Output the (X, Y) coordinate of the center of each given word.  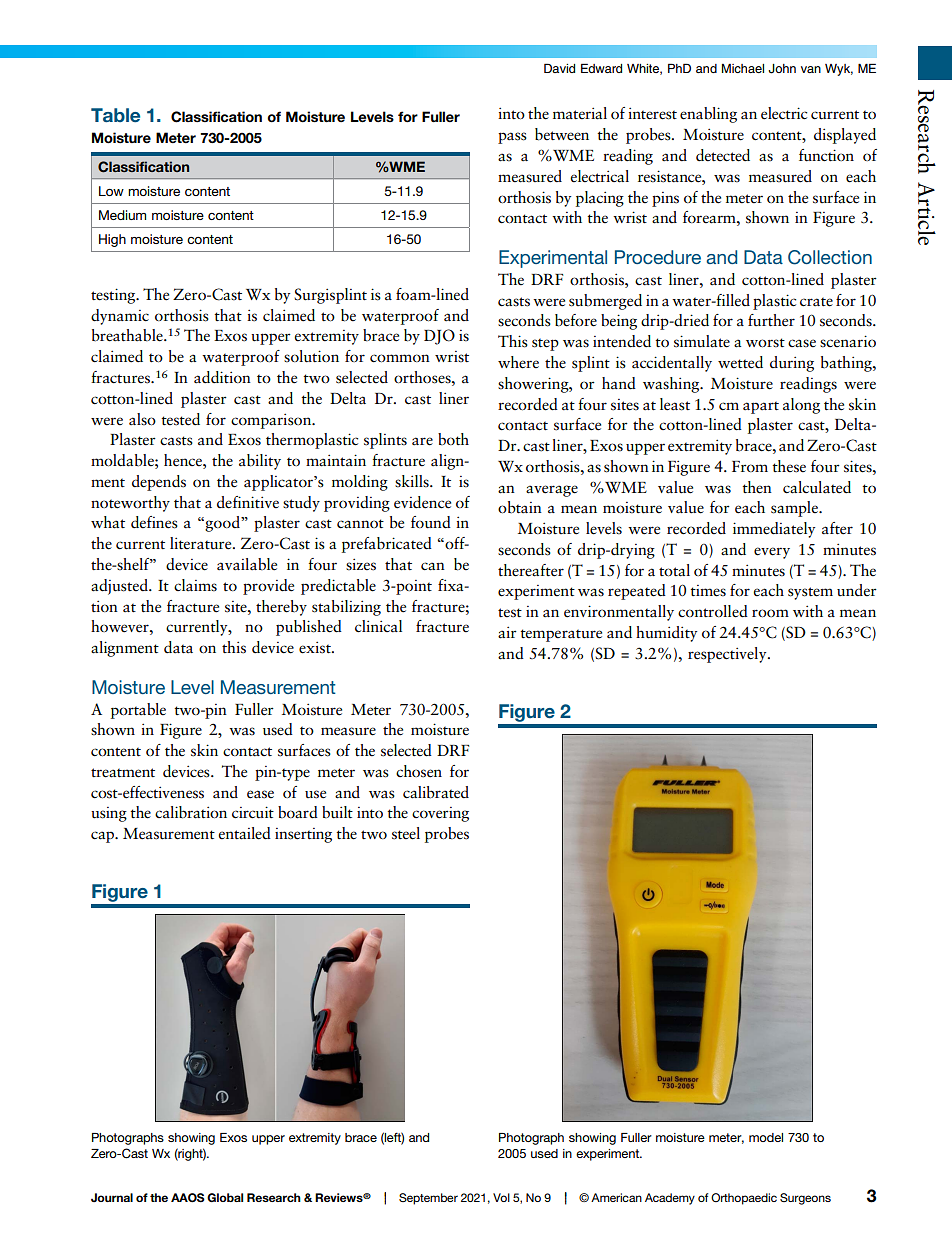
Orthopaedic (744, 1199)
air (507, 633)
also (142, 419)
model (766, 1137)
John (782, 69)
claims (195, 585)
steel (406, 833)
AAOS (188, 1198)
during (792, 364)
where (518, 362)
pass (512, 138)
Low (111, 191)
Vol (501, 1197)
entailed (244, 833)
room (770, 613)
